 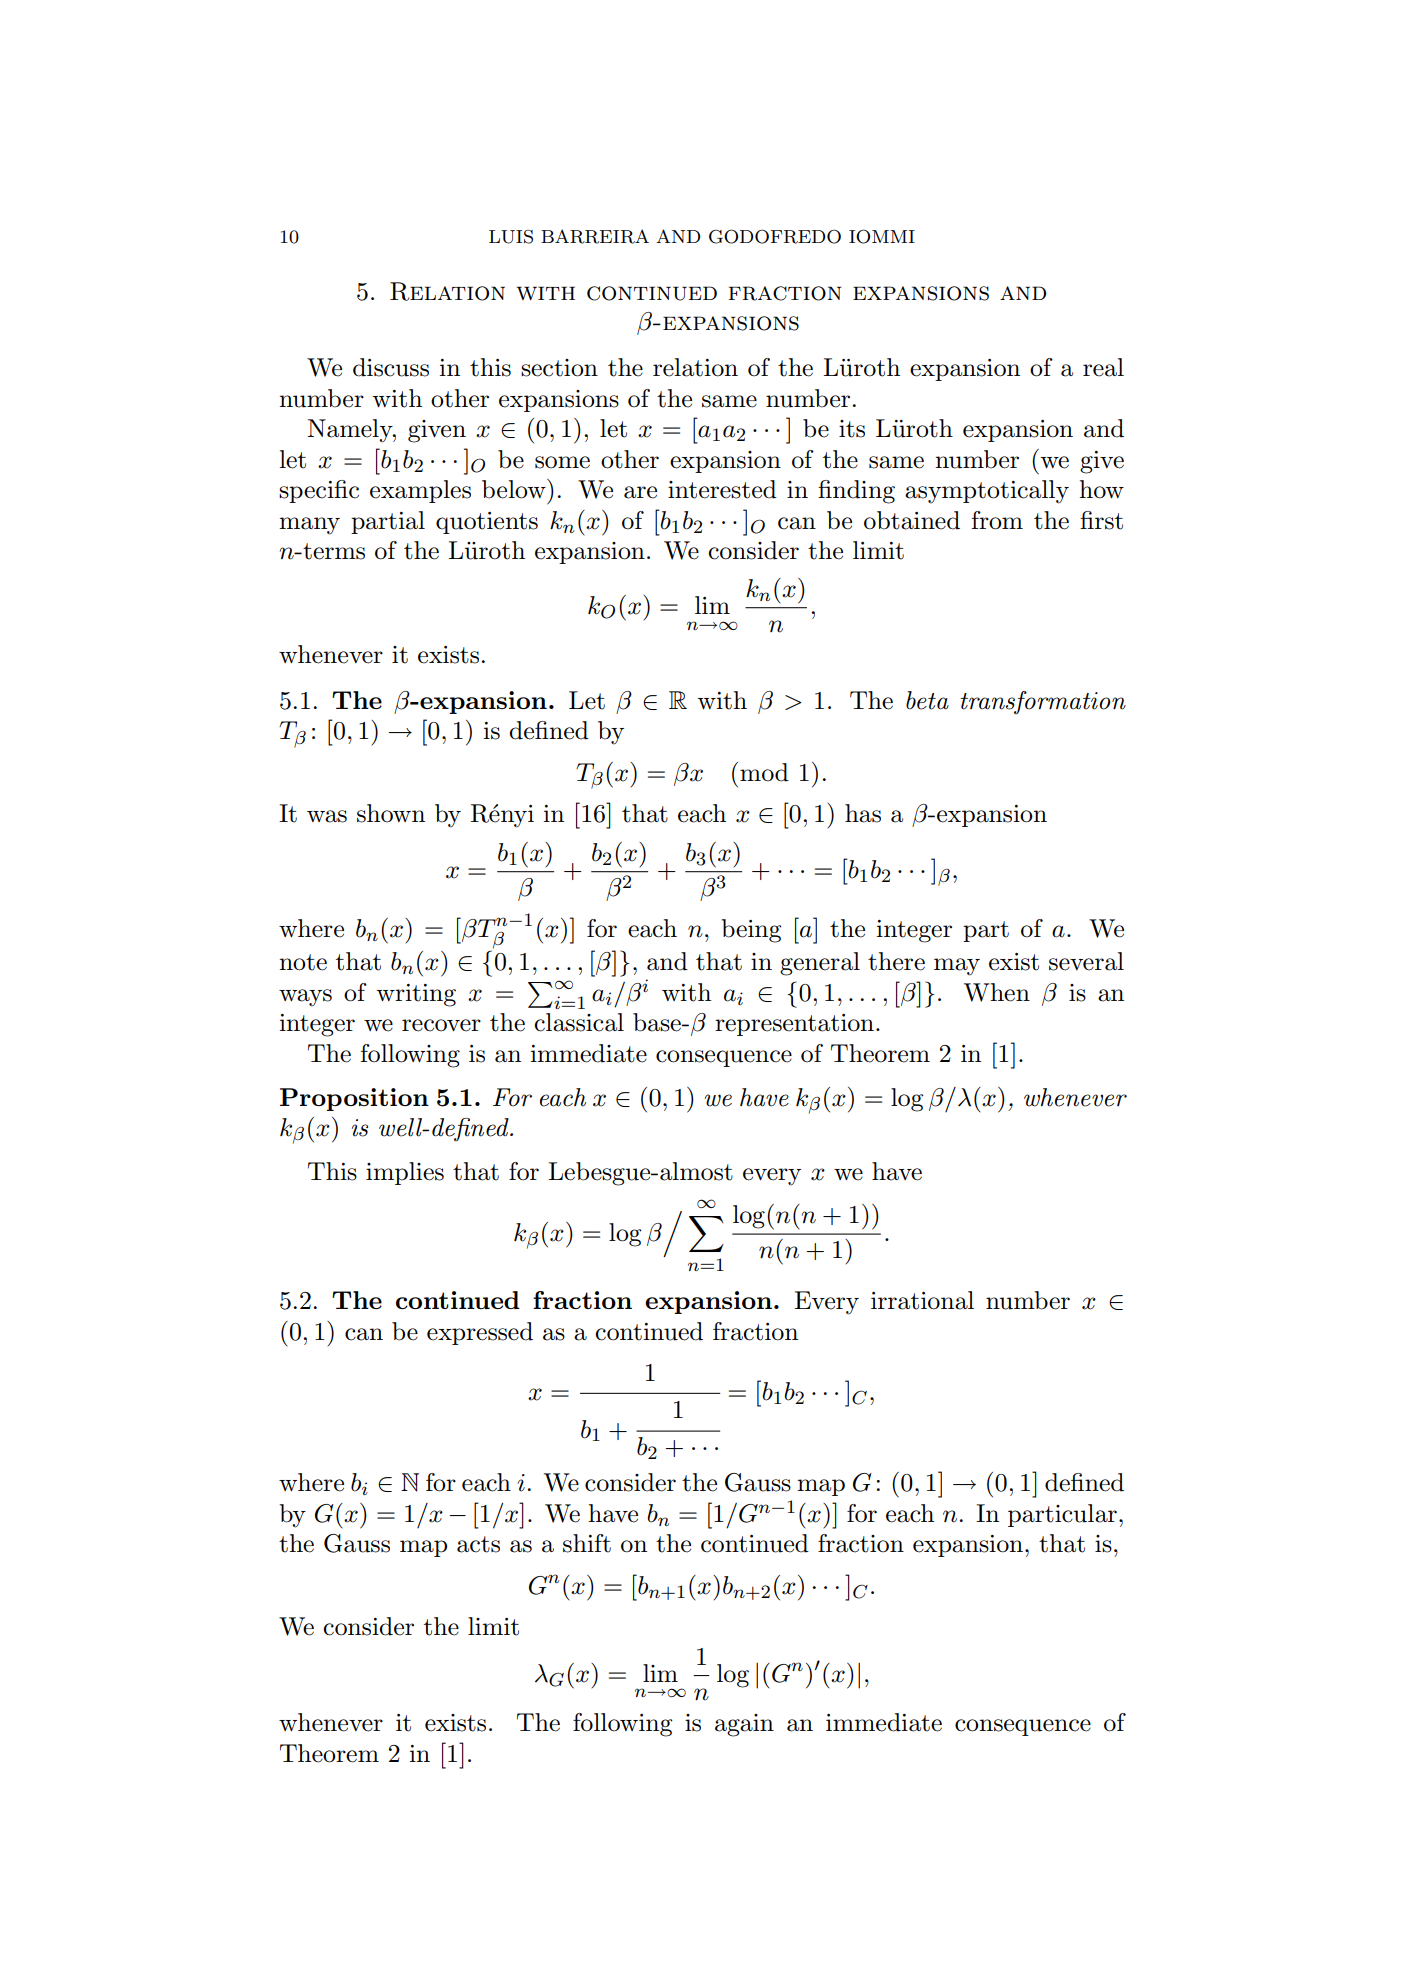 What do you see at coordinates (416, 995) in the screenshot?
I see `writing` at bounding box center [416, 995].
